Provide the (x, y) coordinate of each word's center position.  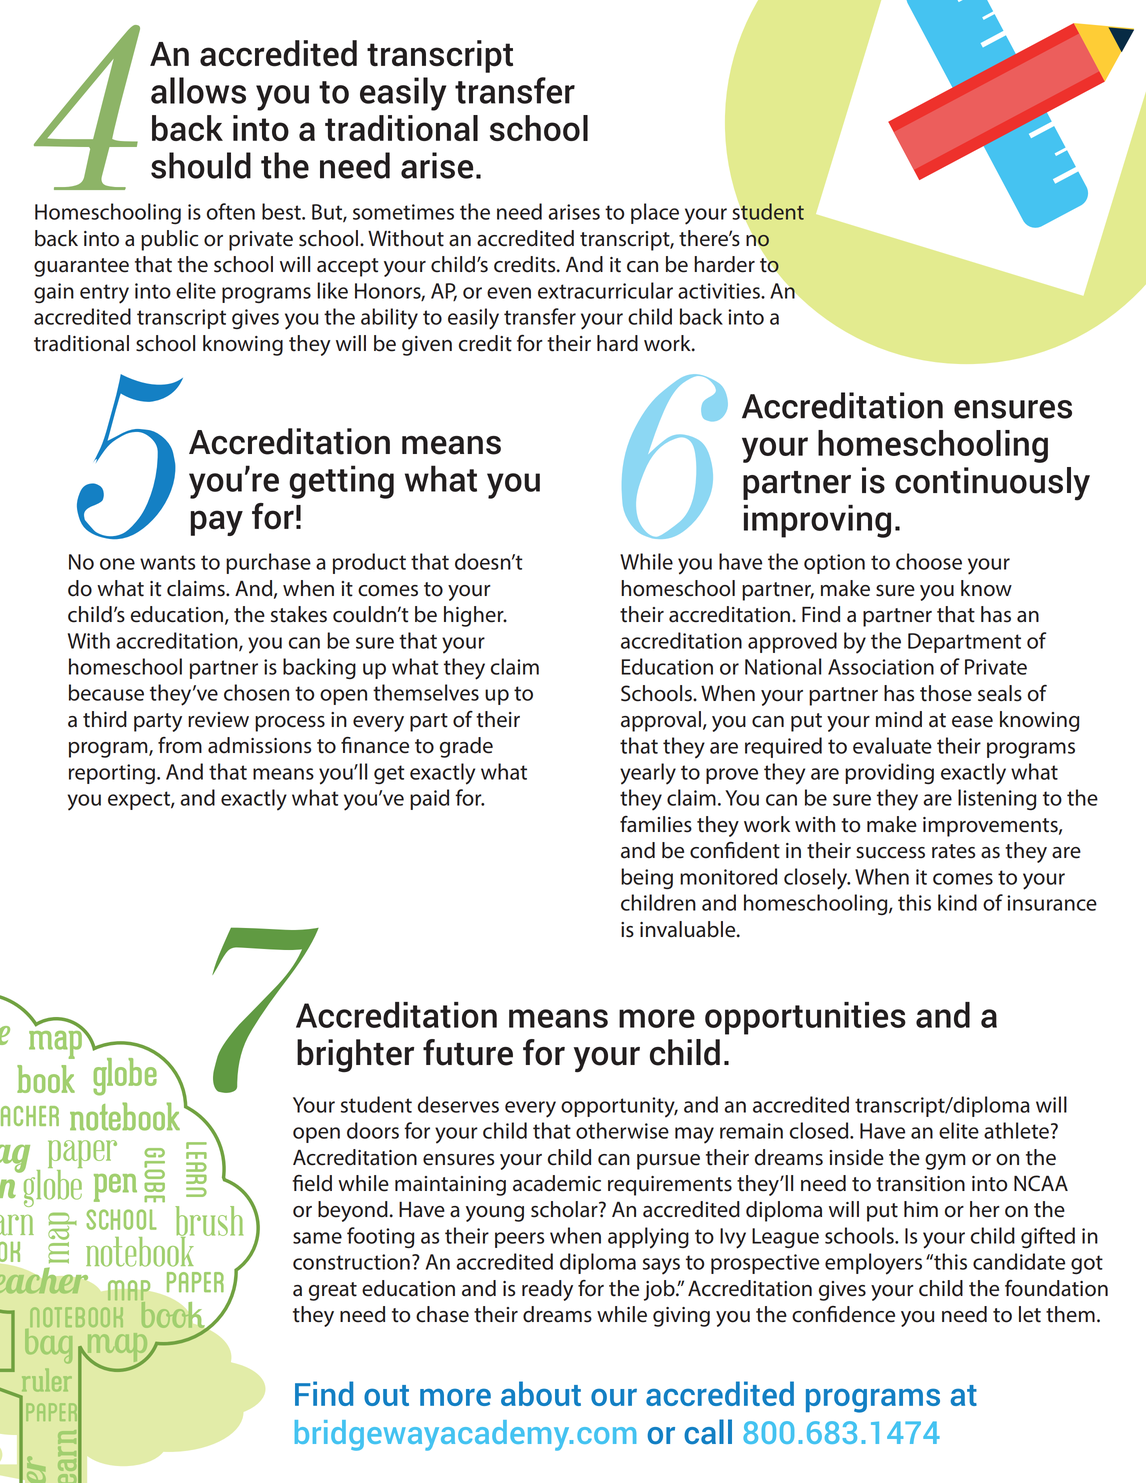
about (541, 1393)
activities (720, 291)
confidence (843, 1314)
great (333, 1291)
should (201, 165)
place (655, 213)
